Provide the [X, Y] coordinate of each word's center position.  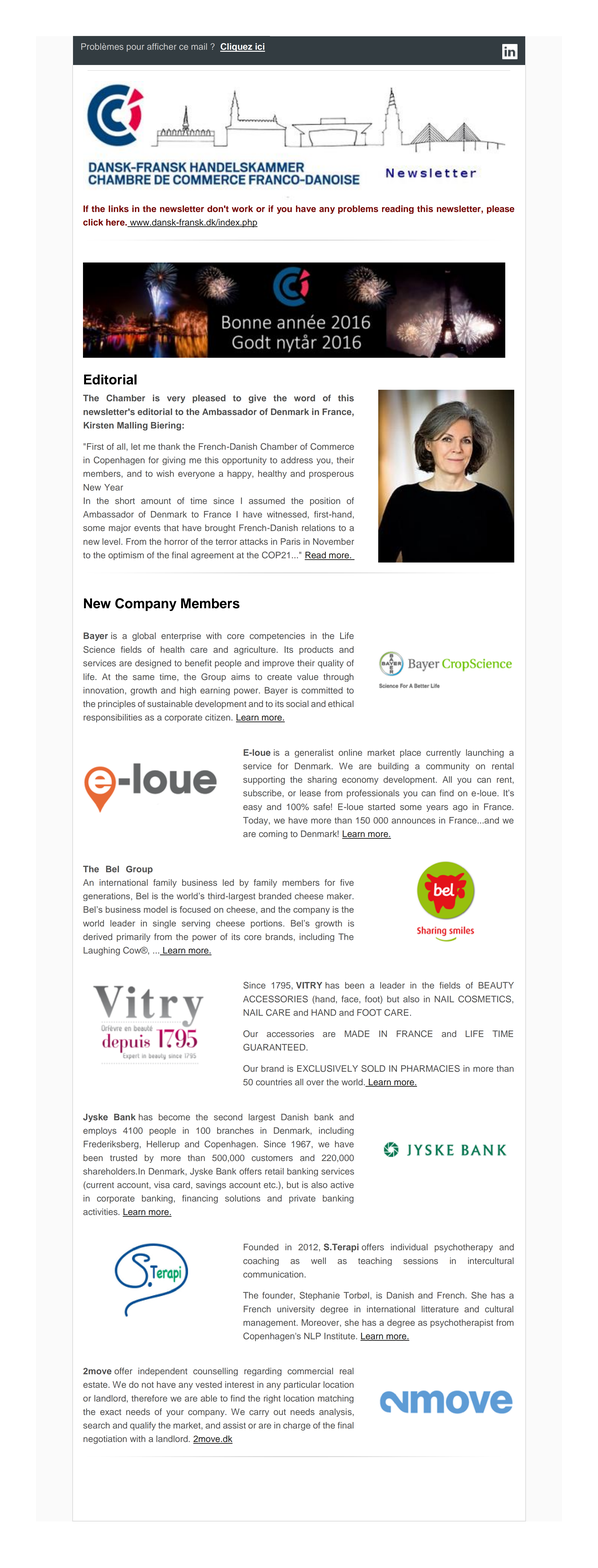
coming [273, 834]
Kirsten [99, 425]
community [447, 767]
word [304, 398]
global [144, 636]
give [257, 398]
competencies [277, 636]
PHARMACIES [430, 1068]
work [242, 208]
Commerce [332, 446]
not [148, 1385]
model [156, 909]
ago [460, 808]
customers [272, 1158]
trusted [123, 1157]
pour [135, 48]
